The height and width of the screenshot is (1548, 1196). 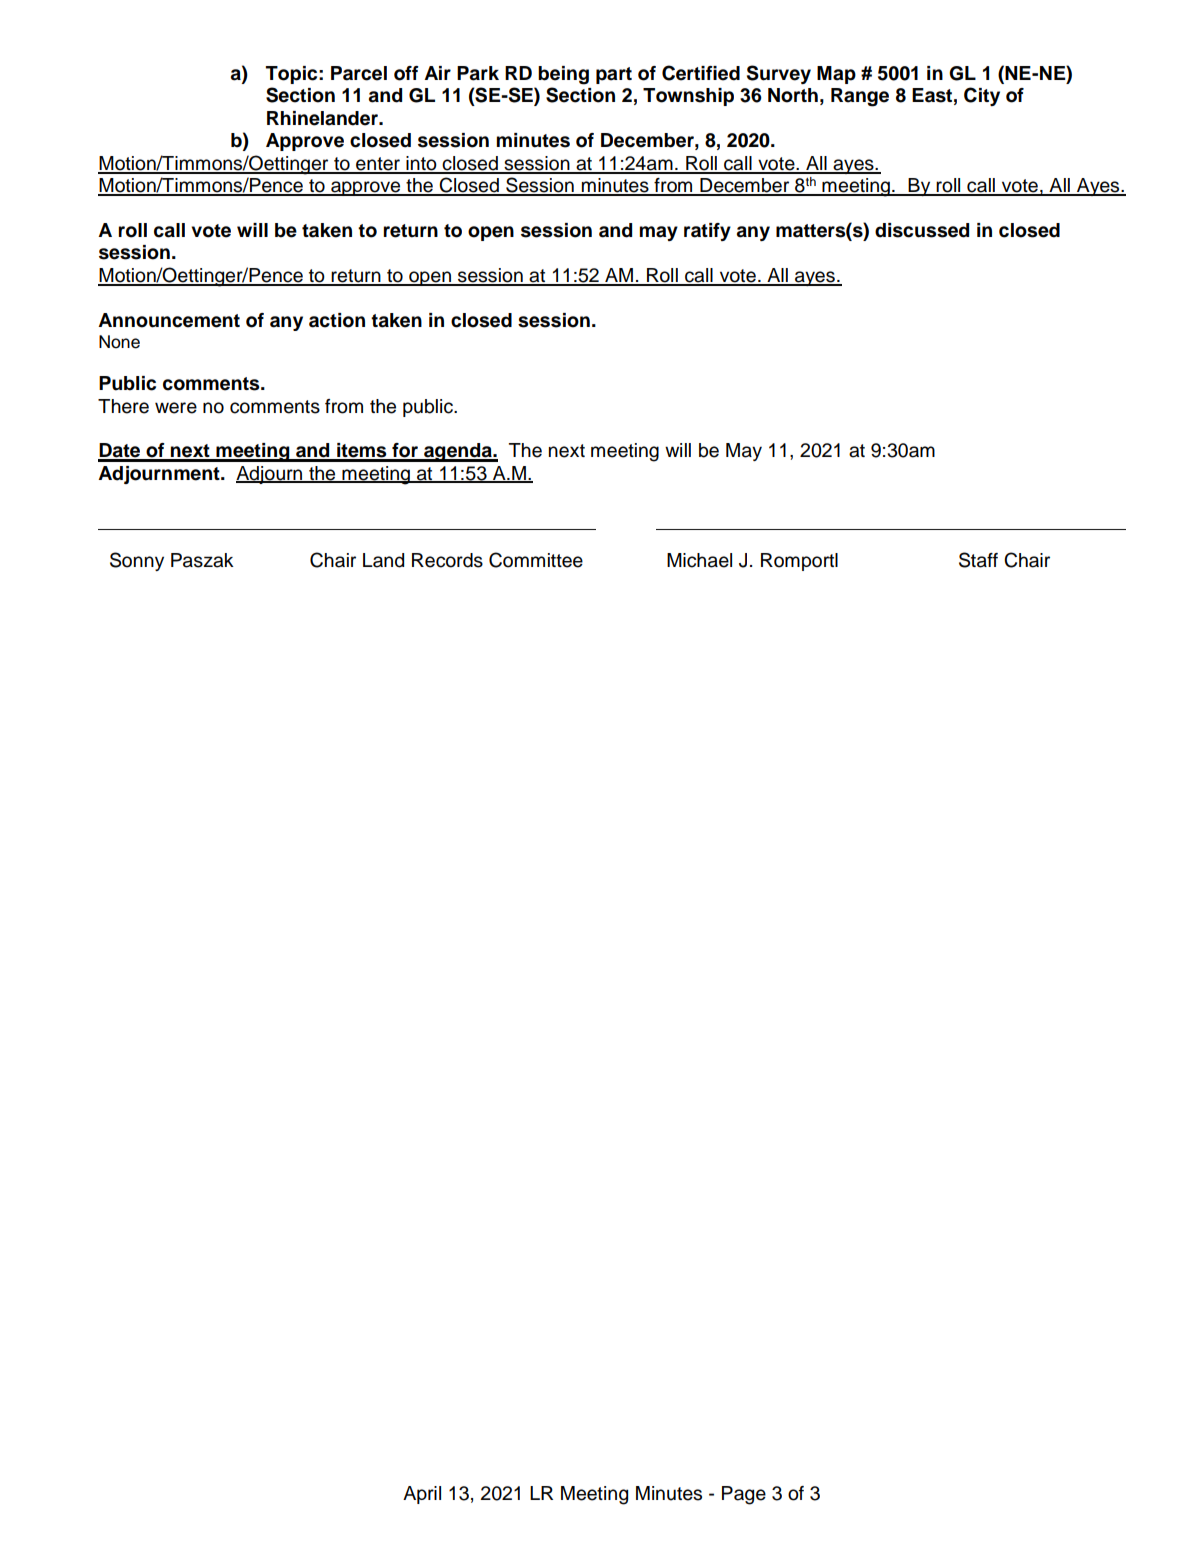 What do you see at coordinates (422, 1495) in the screenshot?
I see `April` at bounding box center [422, 1495].
